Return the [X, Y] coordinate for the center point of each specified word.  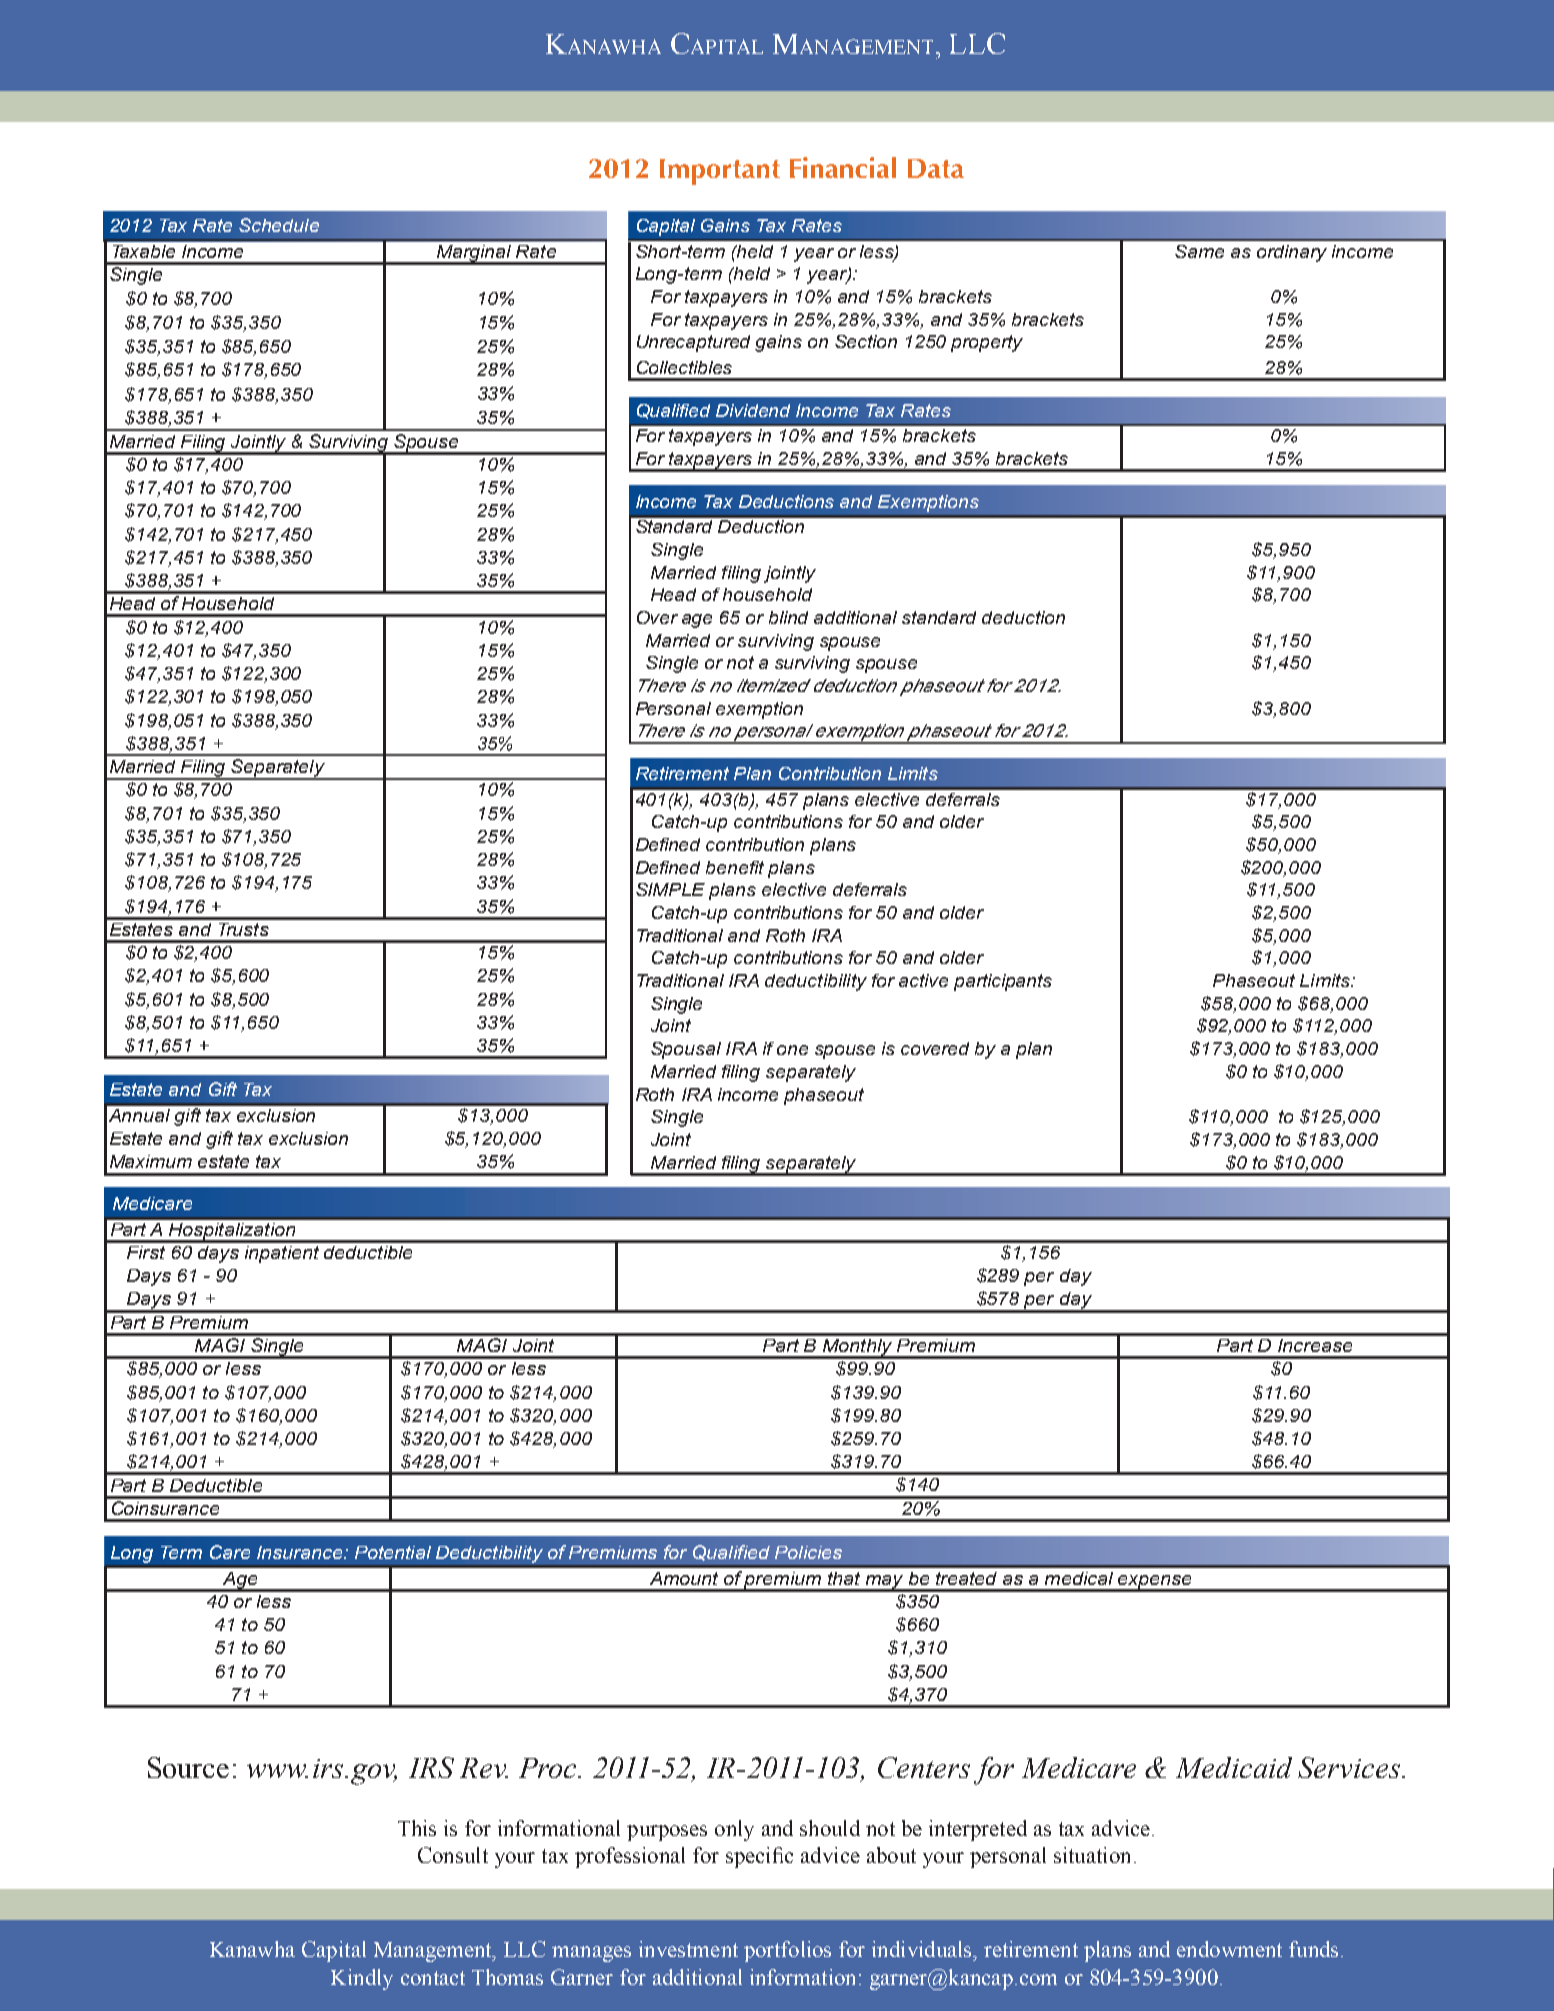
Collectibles [684, 367]
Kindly [362, 1979]
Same [1199, 251]
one [792, 1050]
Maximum [151, 1161]
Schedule [279, 225]
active [923, 980]
